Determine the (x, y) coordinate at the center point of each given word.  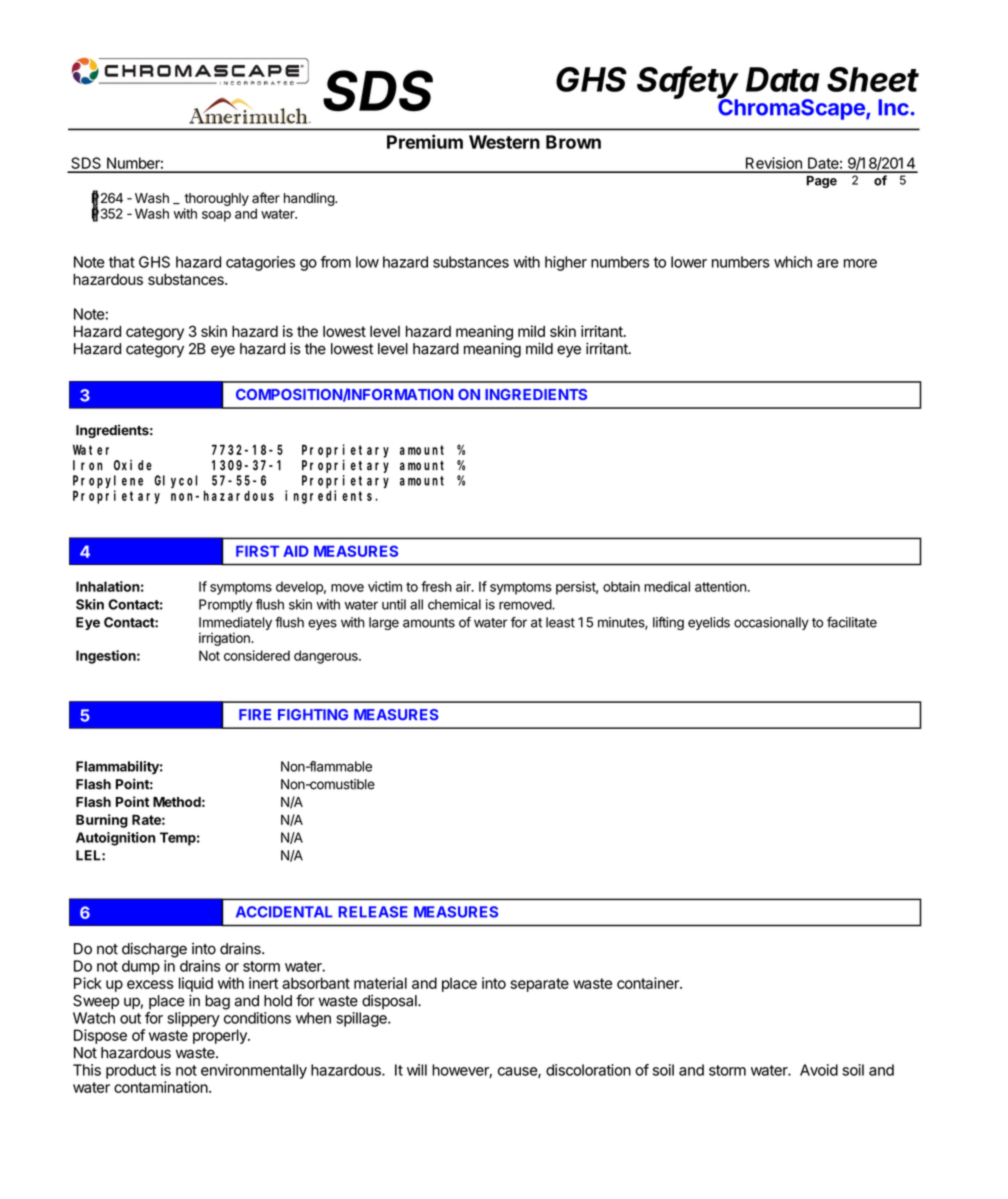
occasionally (771, 623)
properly (221, 1036)
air (464, 586)
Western (504, 142)
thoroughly (217, 199)
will (417, 1070)
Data (782, 79)
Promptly (226, 606)
